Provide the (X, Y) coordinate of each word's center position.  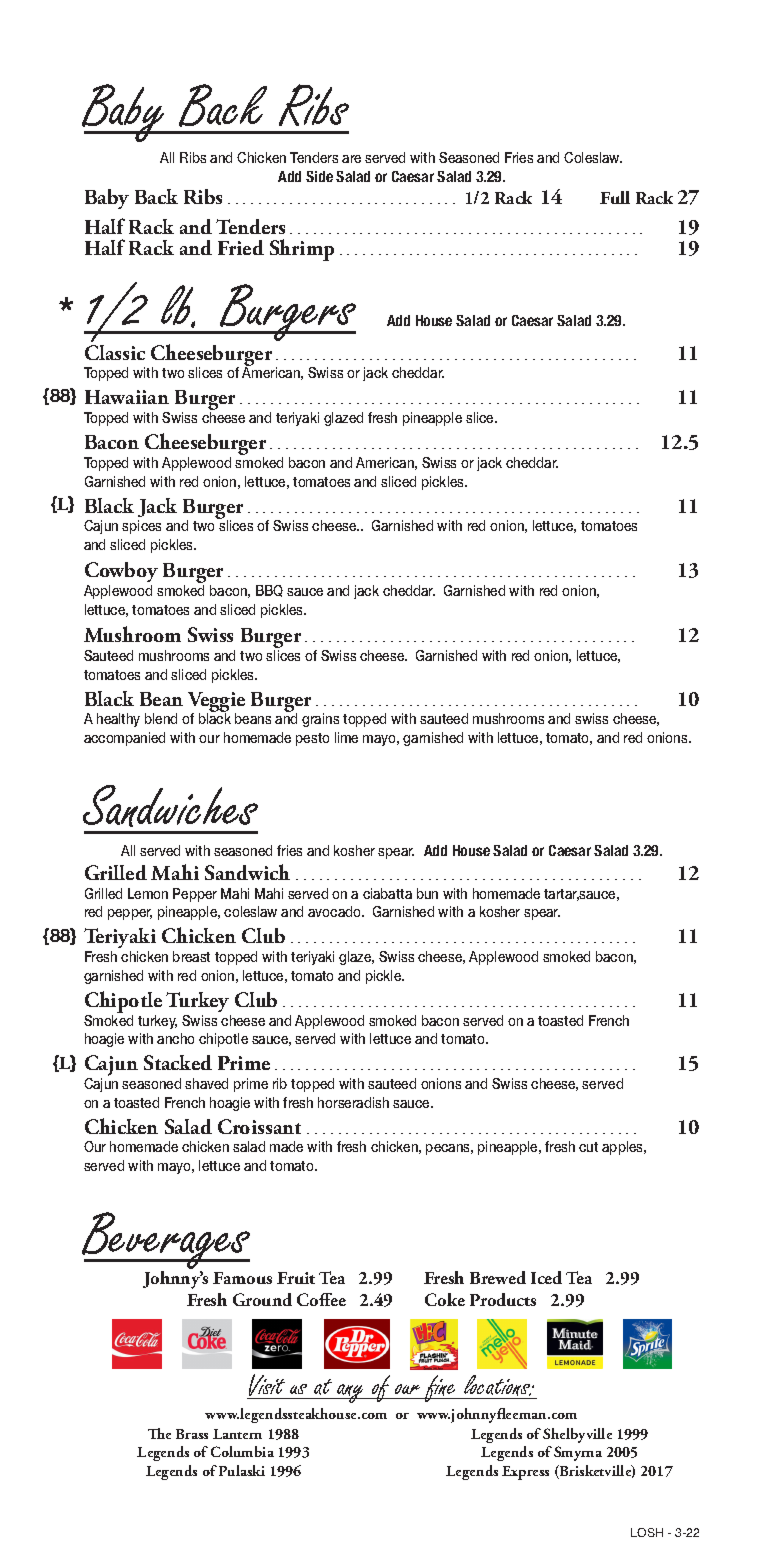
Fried (241, 247)
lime (346, 737)
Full (615, 197)
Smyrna (578, 1453)
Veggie (216, 703)
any (351, 1393)
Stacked (178, 1062)
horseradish (353, 1102)
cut (588, 1147)
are (351, 159)
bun (427, 893)
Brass (192, 1434)
